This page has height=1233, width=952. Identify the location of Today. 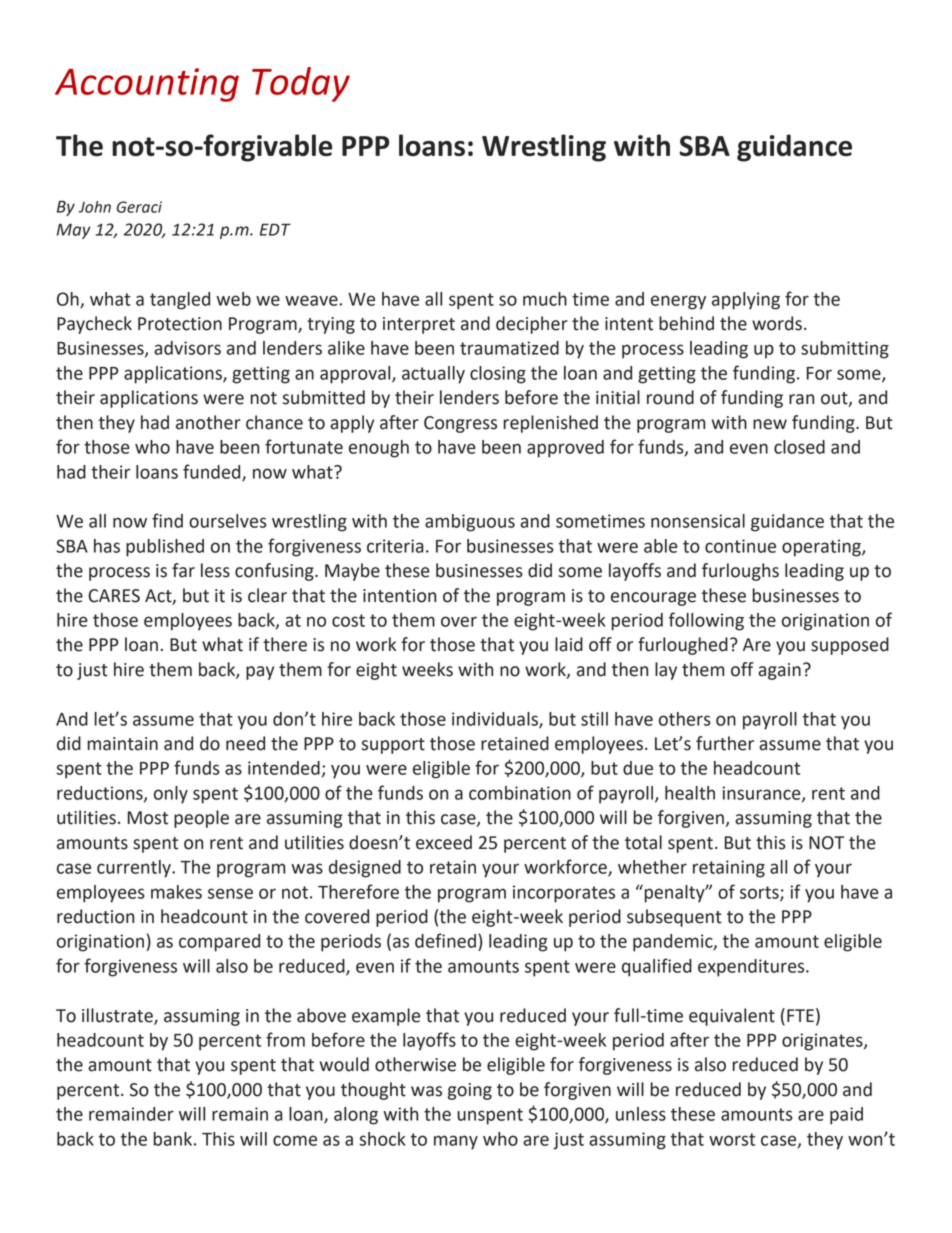
(301, 84).
